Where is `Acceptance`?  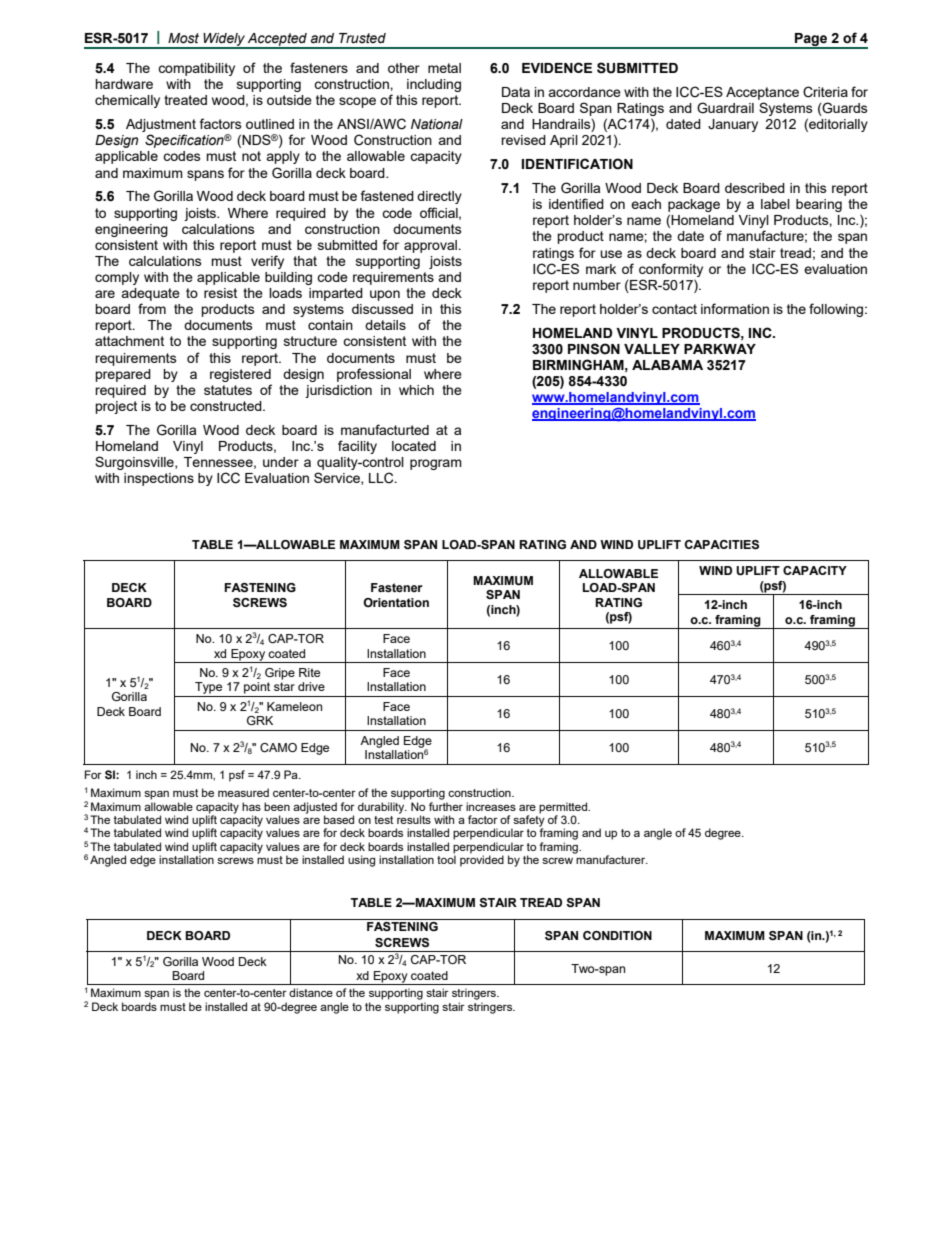 Acceptance is located at coordinates (762, 93).
